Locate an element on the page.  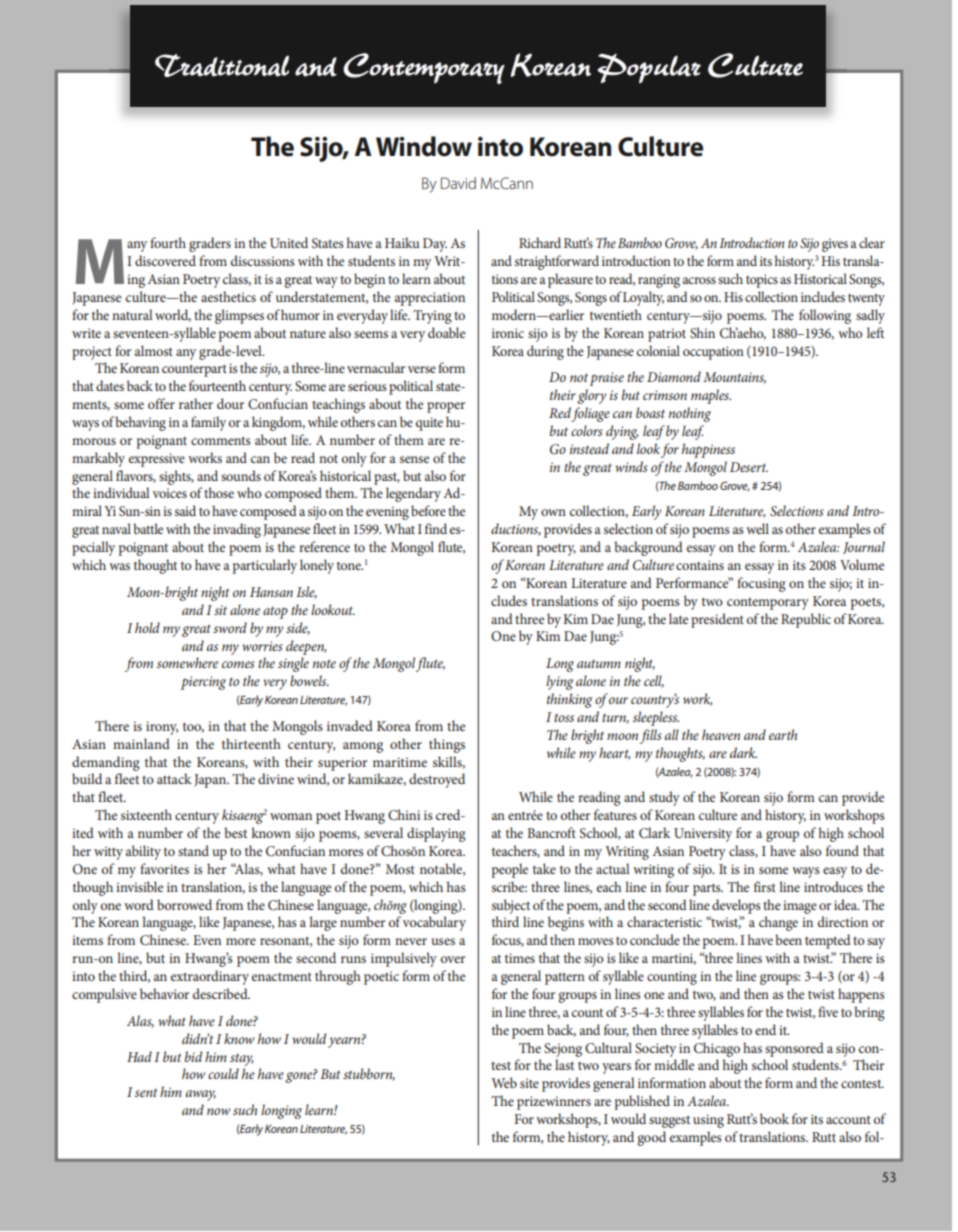
displaying is located at coordinates (436, 834).
